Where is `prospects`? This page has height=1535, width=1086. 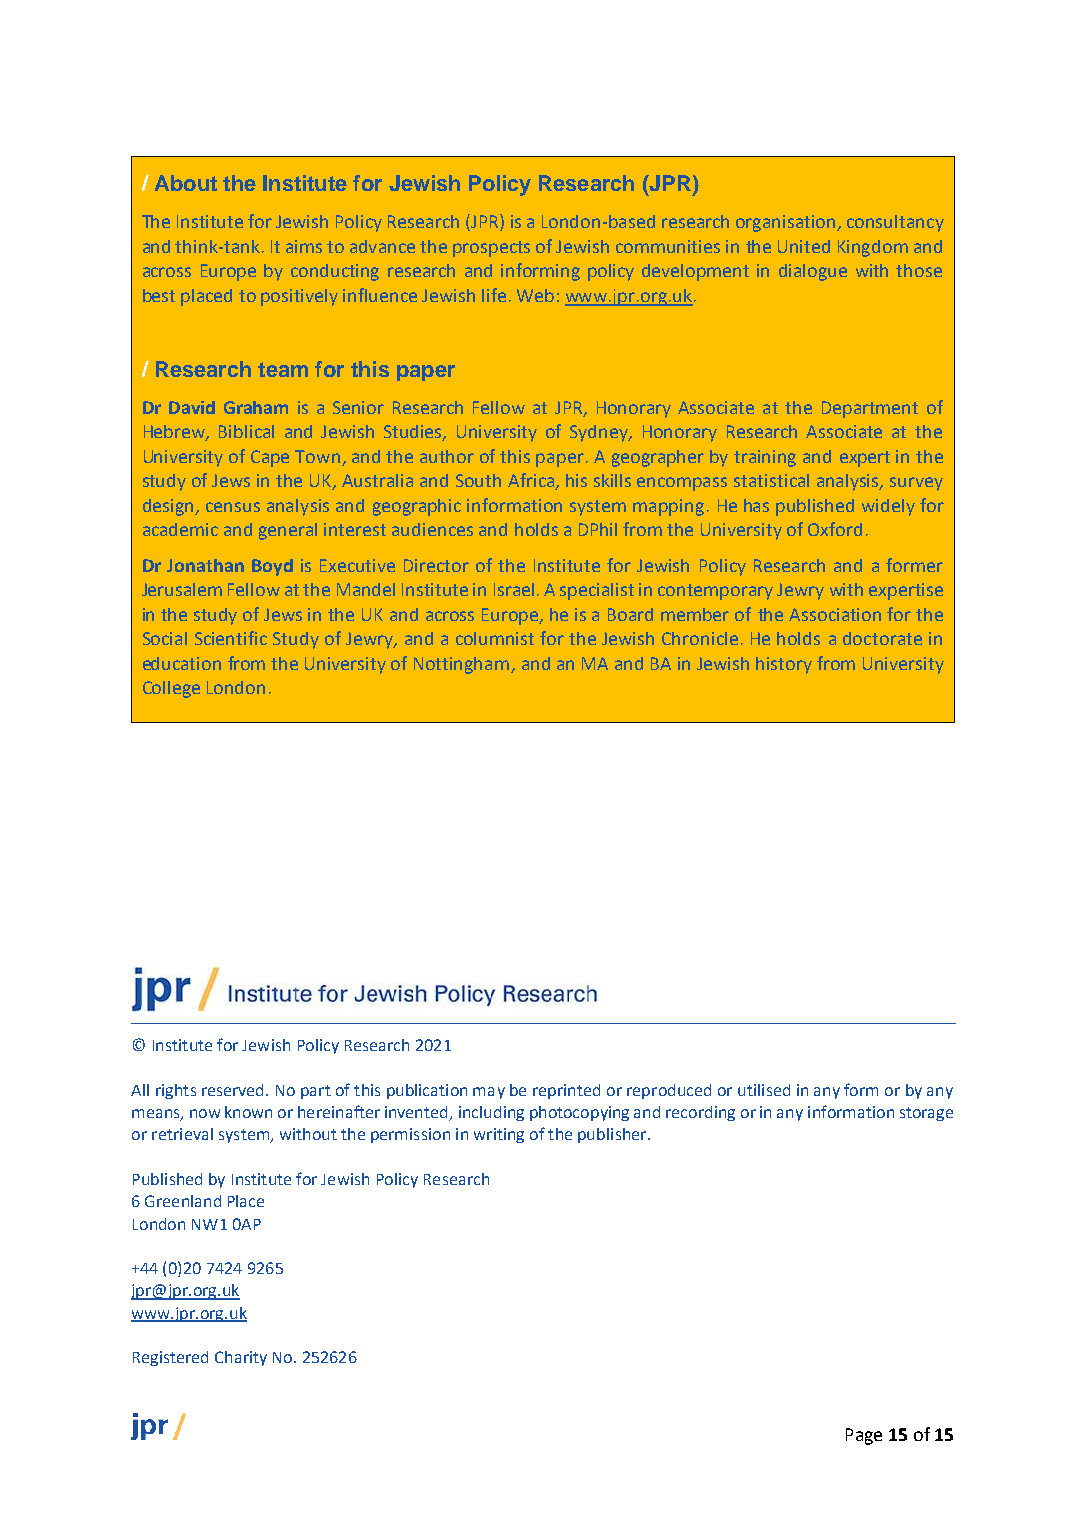 prospects is located at coordinates (491, 249).
